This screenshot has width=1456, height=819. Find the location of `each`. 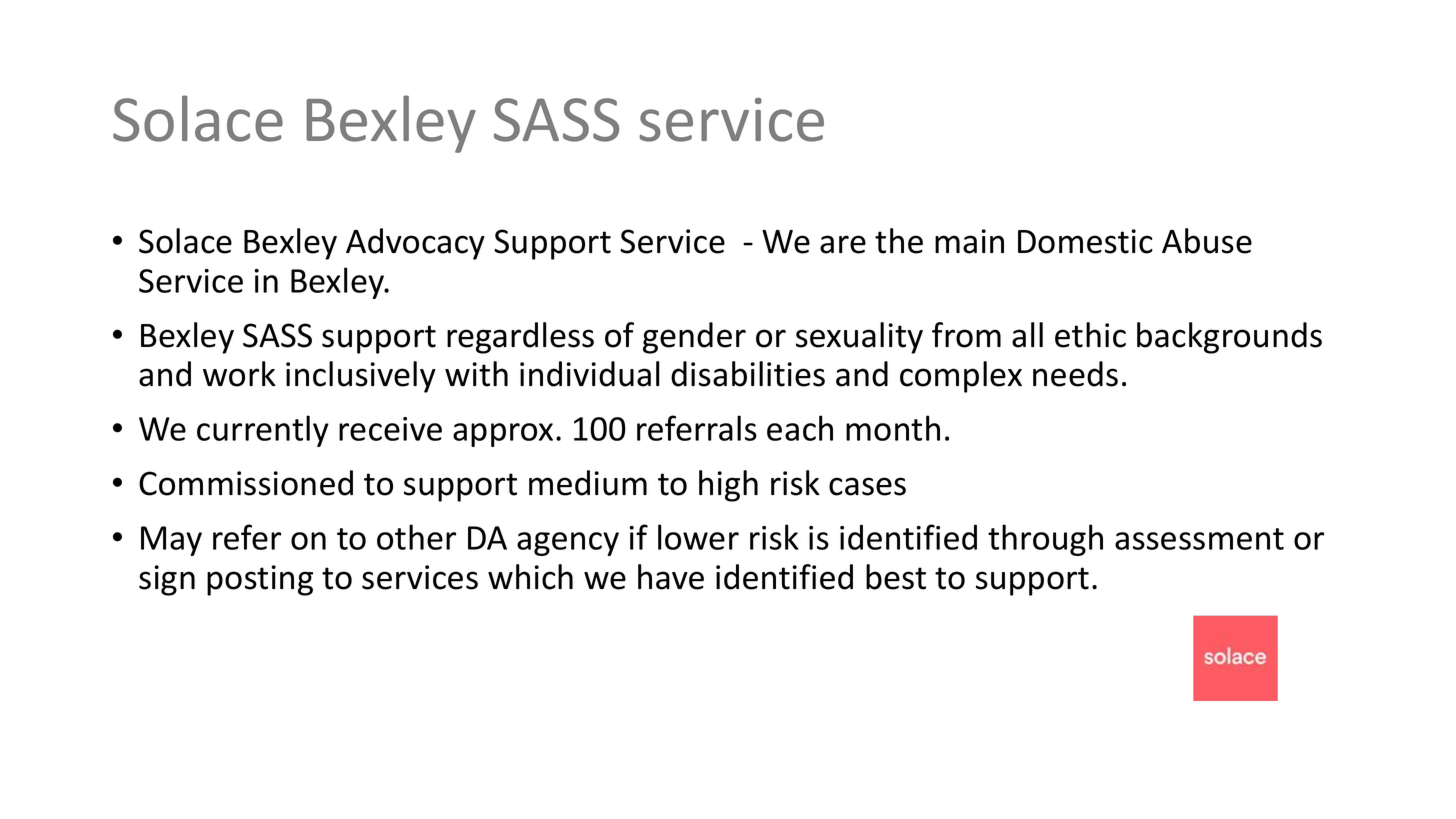

each is located at coordinates (800, 428).
